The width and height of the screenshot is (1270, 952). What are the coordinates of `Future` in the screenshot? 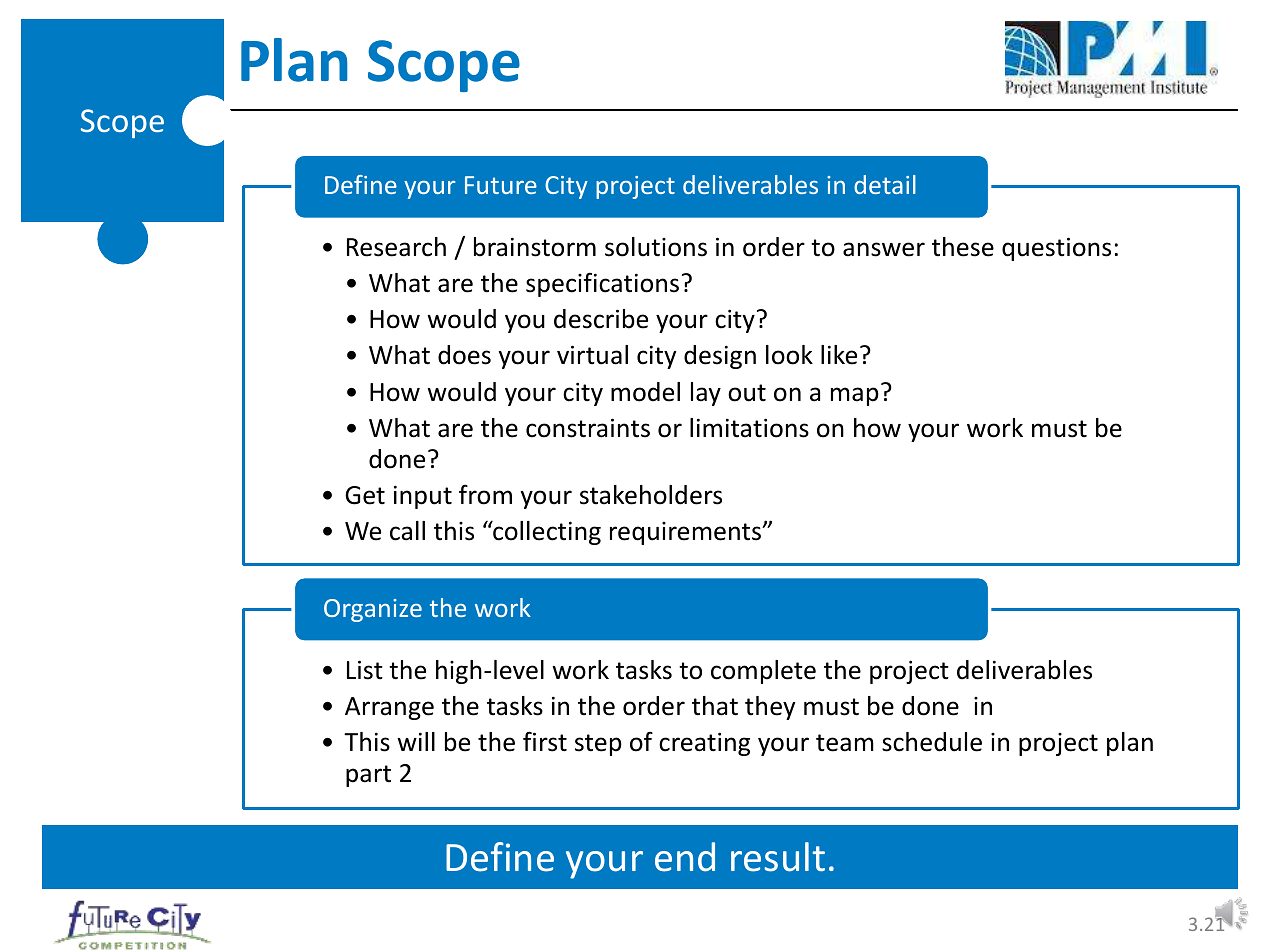 It's located at (501, 185).
